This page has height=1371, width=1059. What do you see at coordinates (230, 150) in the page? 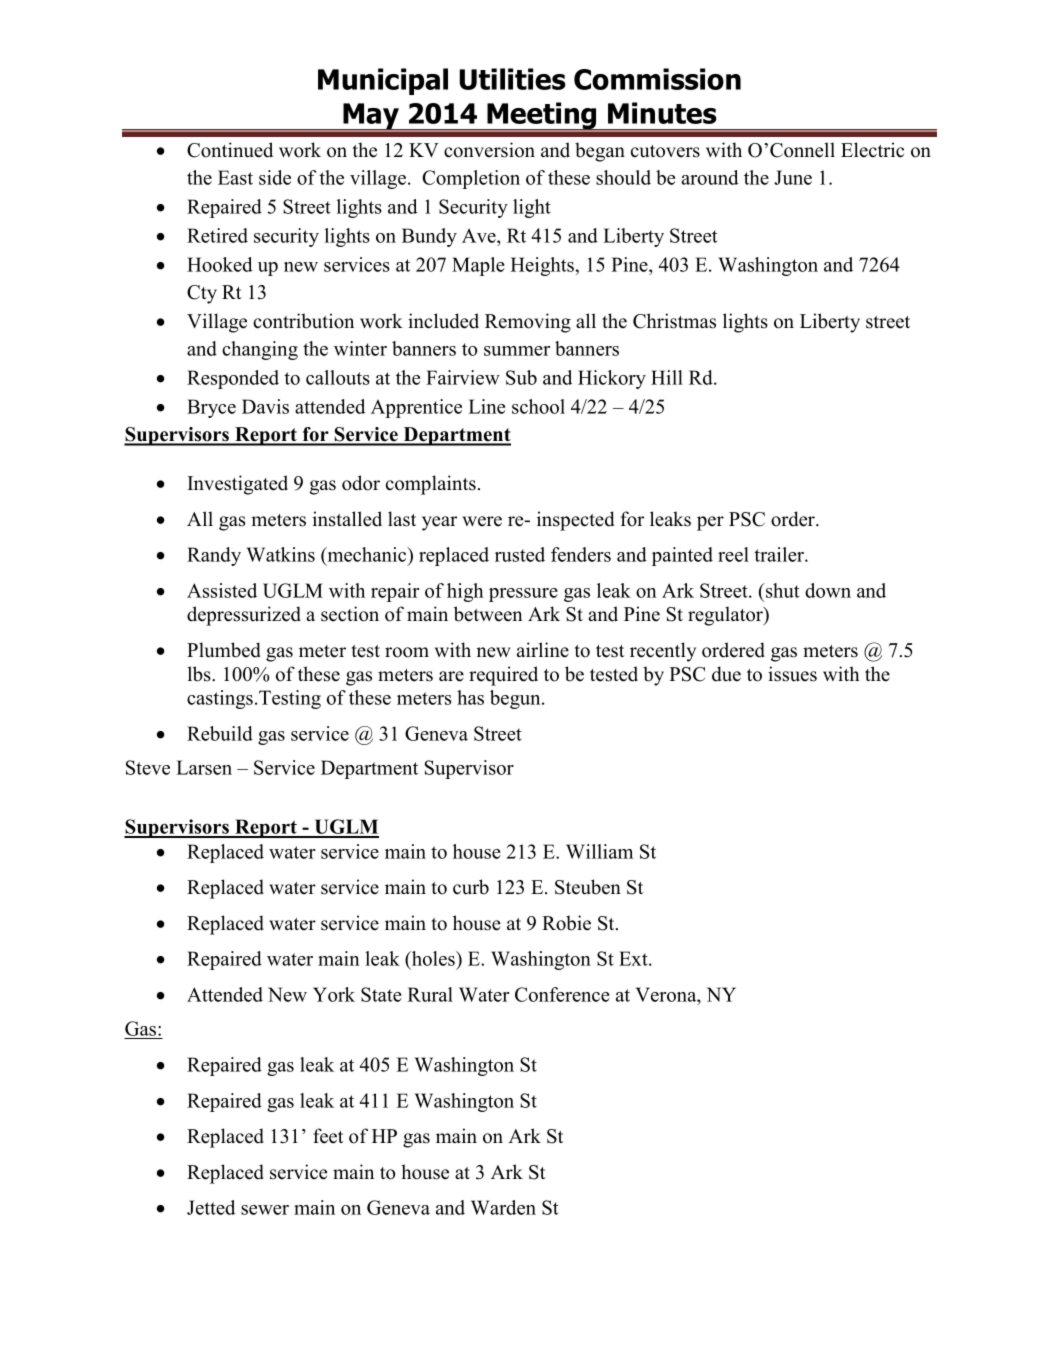
I see `Continued` at bounding box center [230, 150].
